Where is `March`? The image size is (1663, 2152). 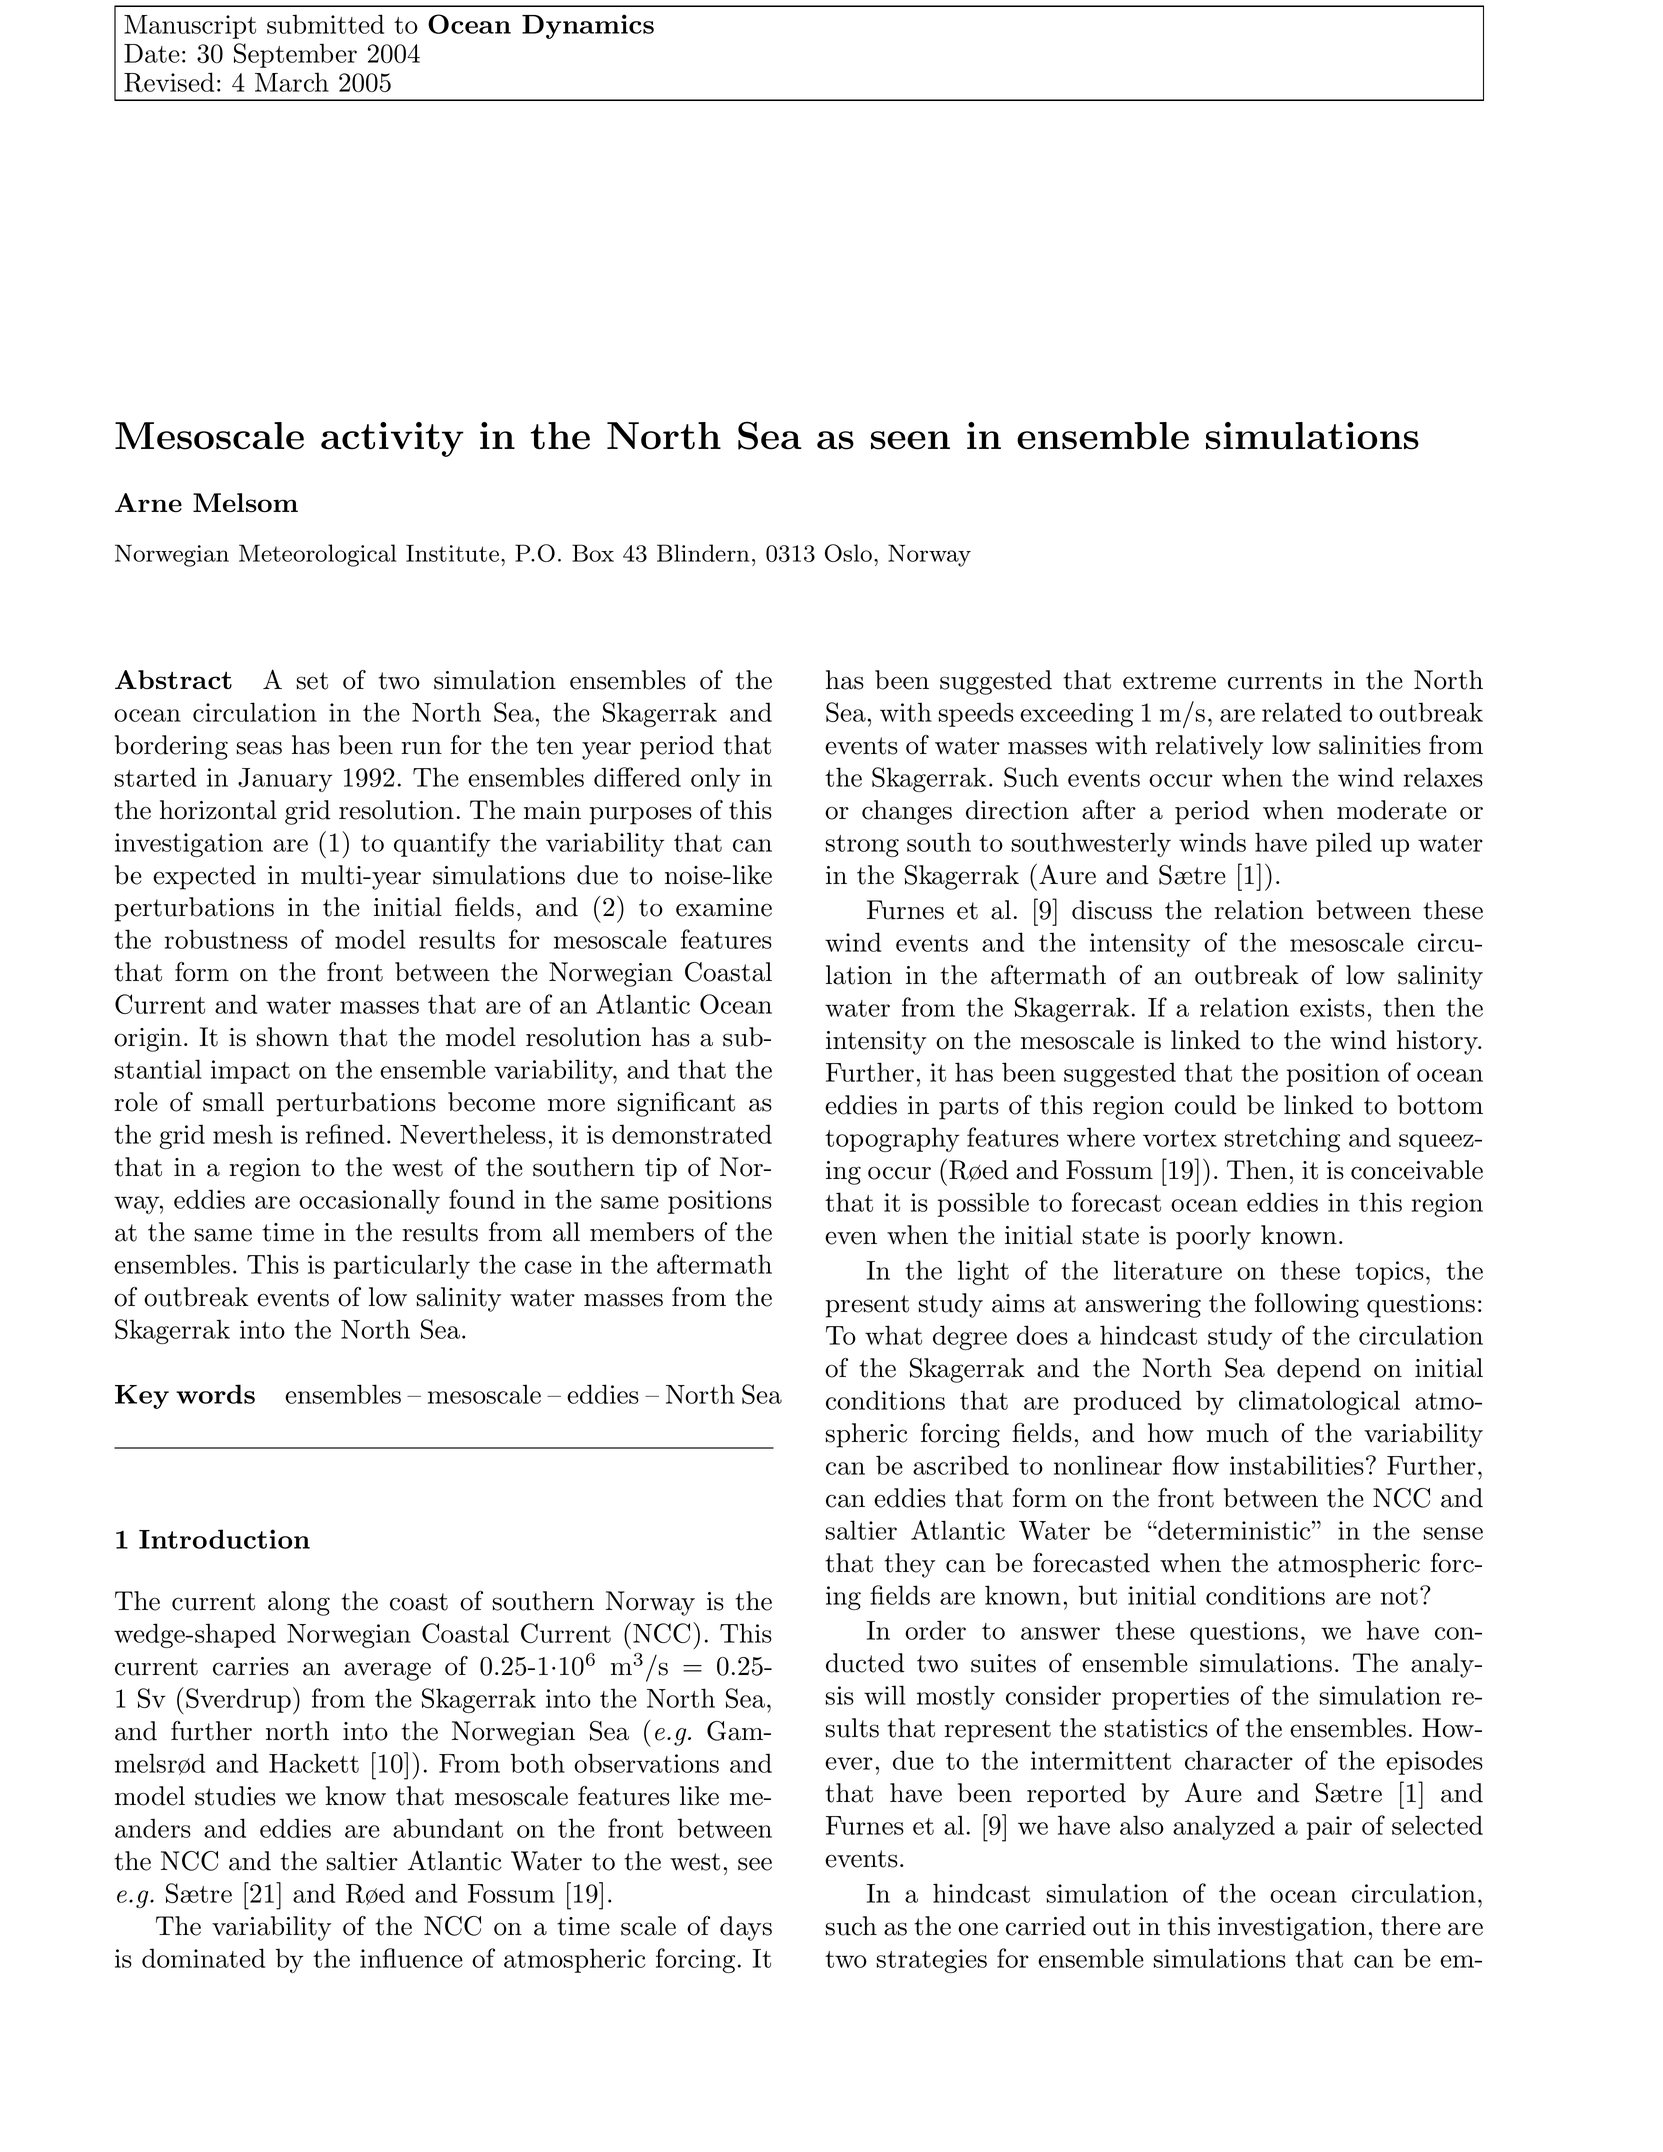
March is located at coordinates (292, 82).
